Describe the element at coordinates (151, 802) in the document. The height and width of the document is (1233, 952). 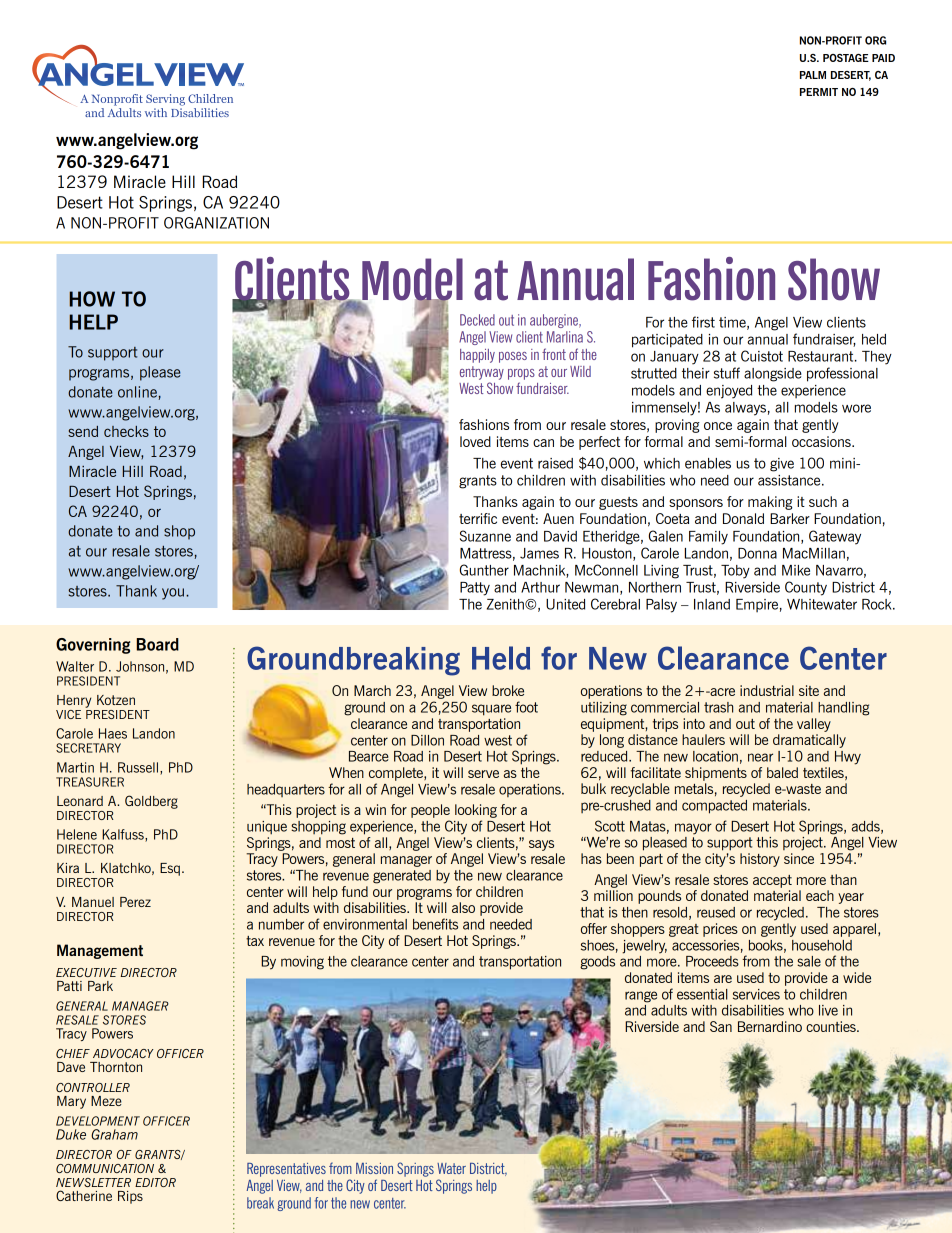
I see `Goldberg` at that location.
